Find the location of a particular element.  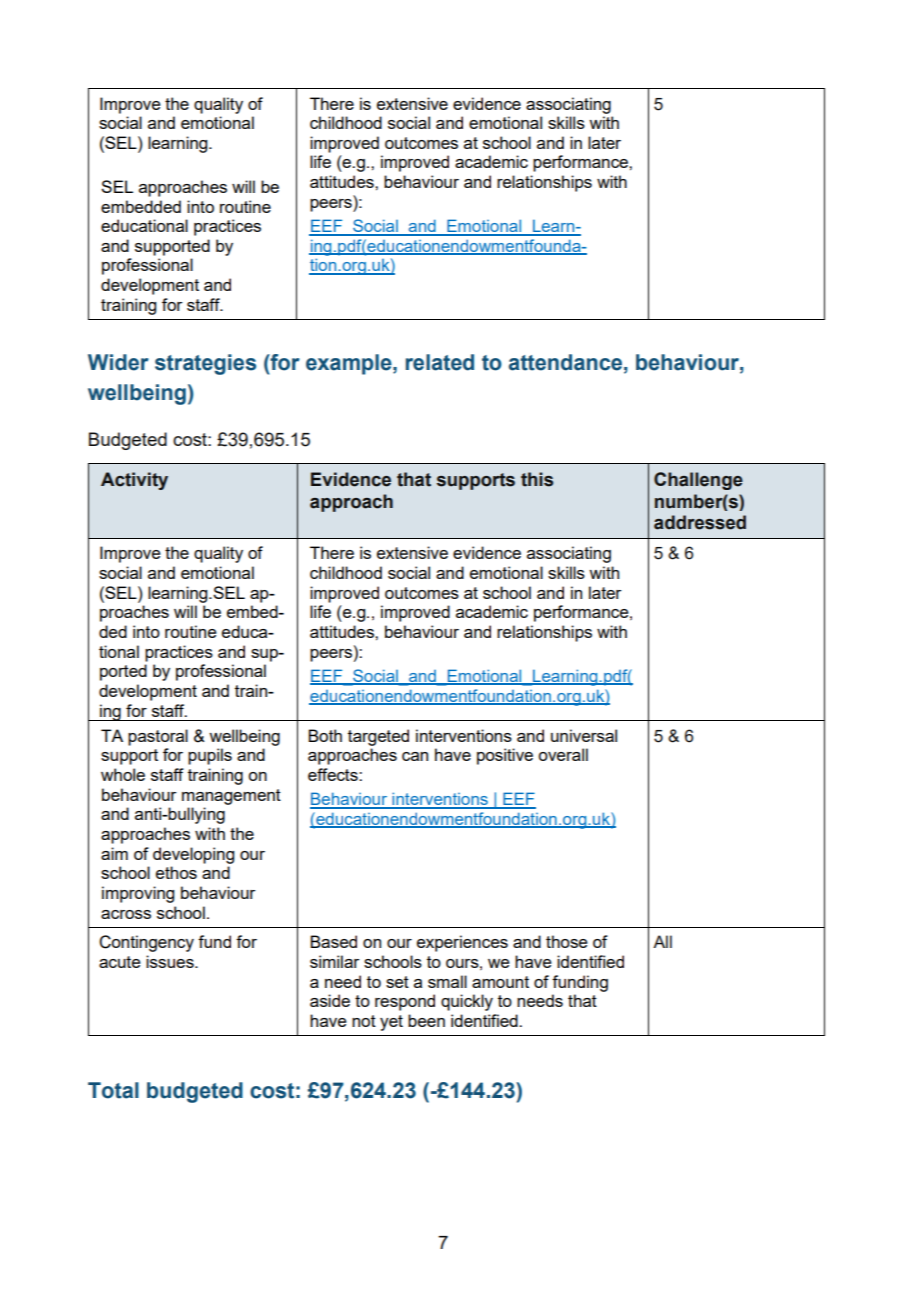

strategies is located at coordinates (205, 364).
